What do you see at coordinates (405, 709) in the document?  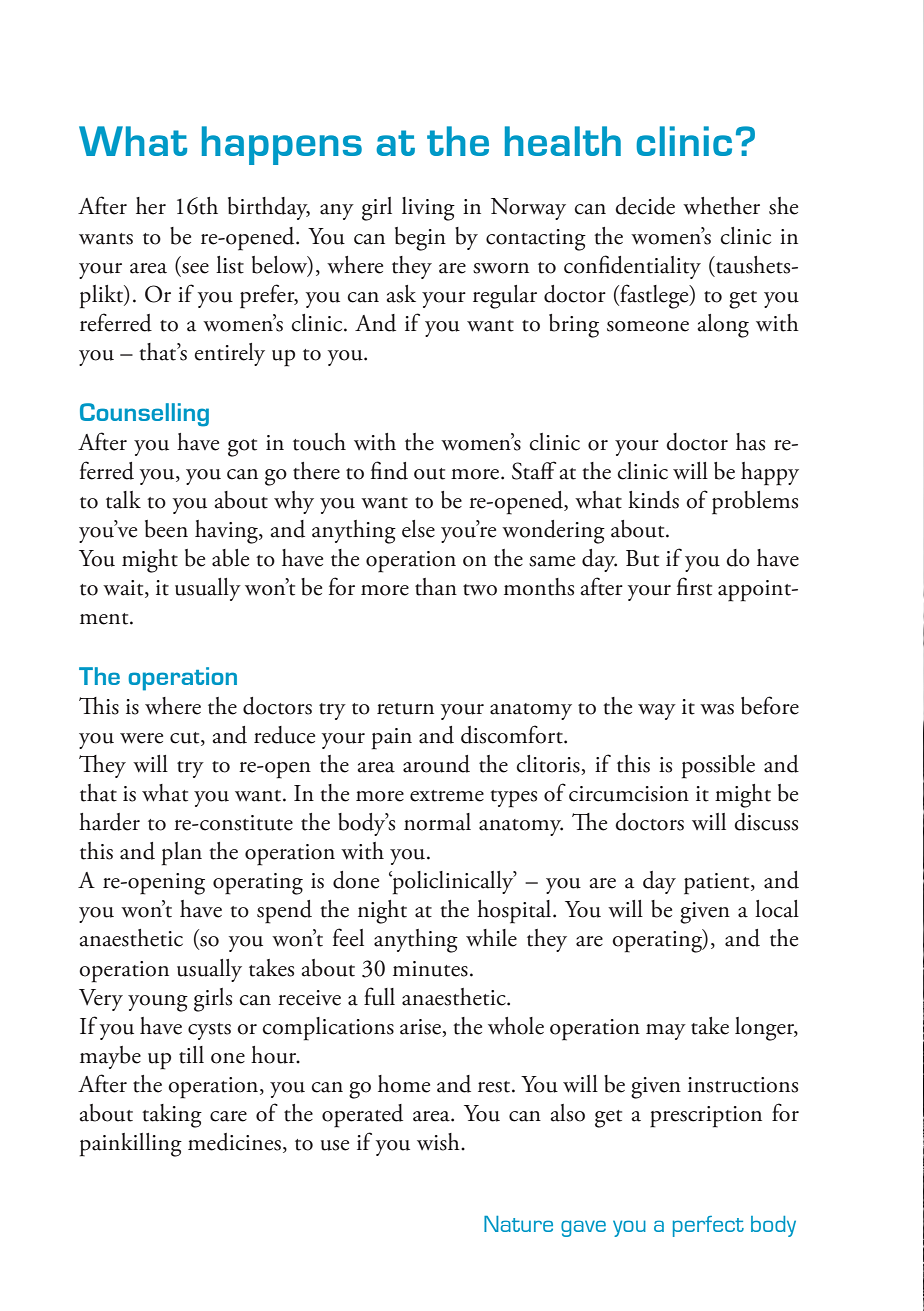 I see `return` at bounding box center [405, 709].
